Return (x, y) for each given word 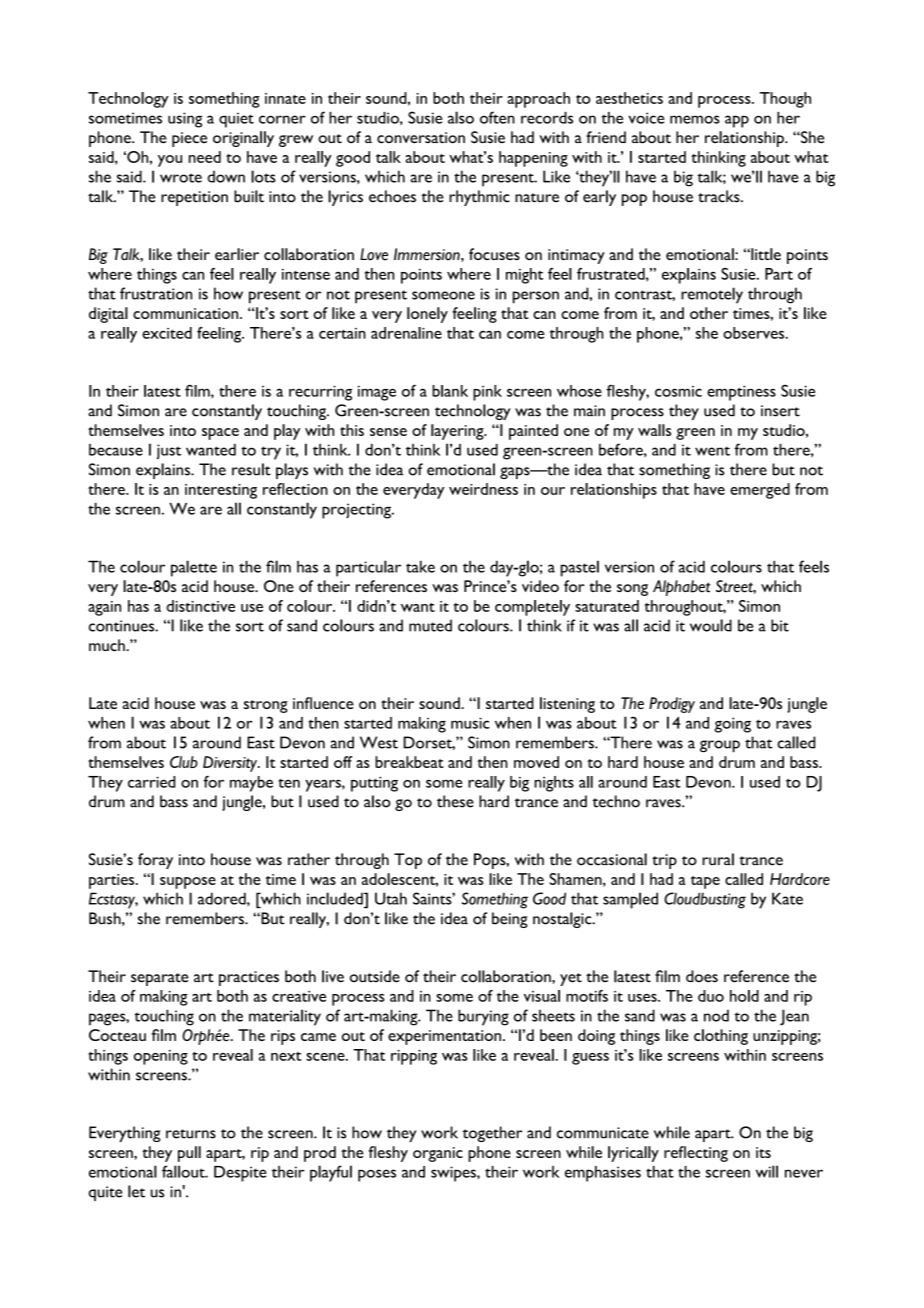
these (455, 801)
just (169, 451)
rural (718, 859)
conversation (421, 138)
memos (695, 119)
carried (152, 782)
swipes (454, 1174)
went (712, 451)
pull (189, 1154)
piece (189, 139)
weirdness (483, 489)
